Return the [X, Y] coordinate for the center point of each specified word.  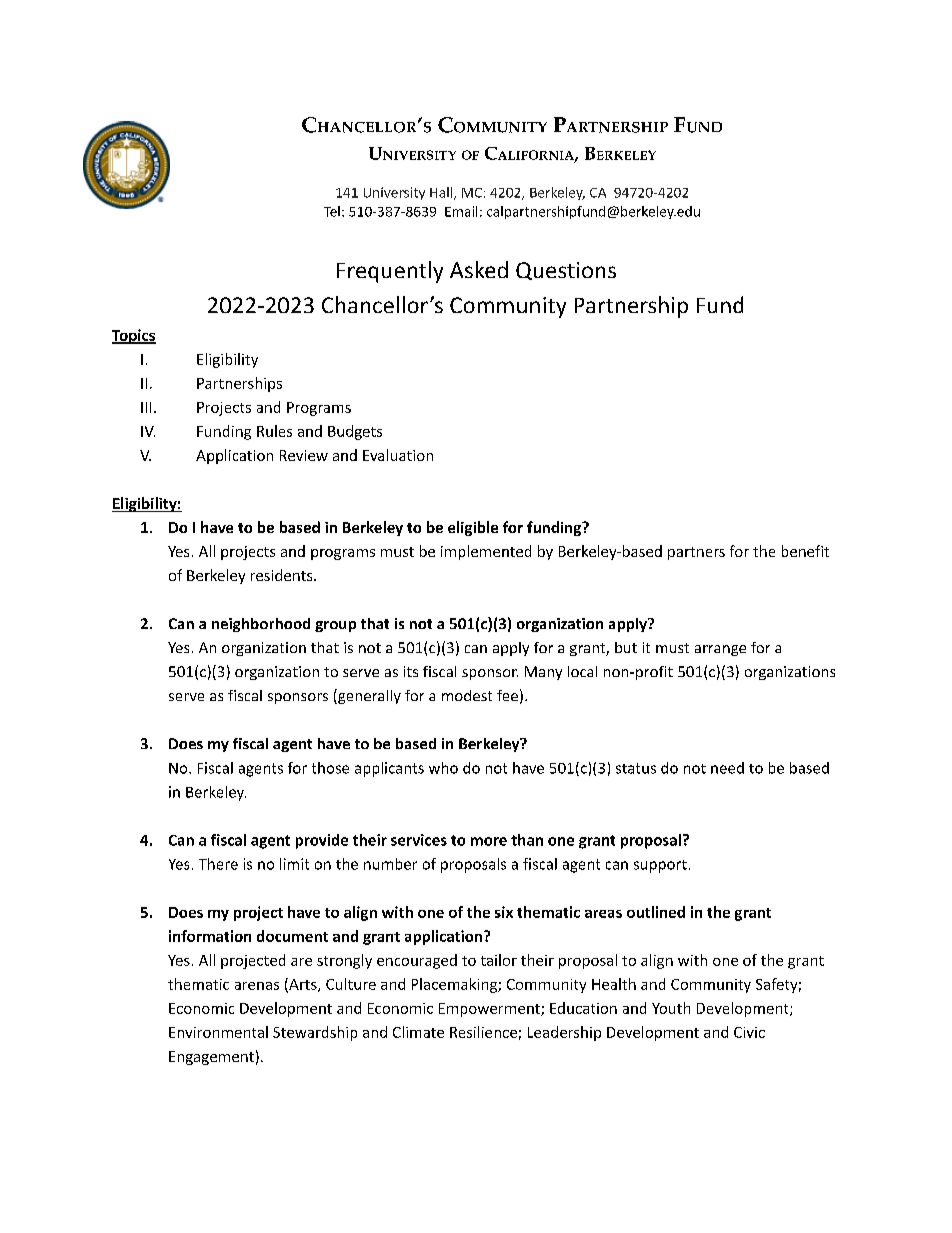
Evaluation [398, 455]
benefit [805, 551]
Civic [749, 1032]
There [218, 864]
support [660, 866]
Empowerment [490, 1010]
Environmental [218, 1032]
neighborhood [261, 625]
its [411, 671]
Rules [274, 431]
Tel [332, 211]
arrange [720, 650]
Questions [566, 271]
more [489, 841]
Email [461, 211]
